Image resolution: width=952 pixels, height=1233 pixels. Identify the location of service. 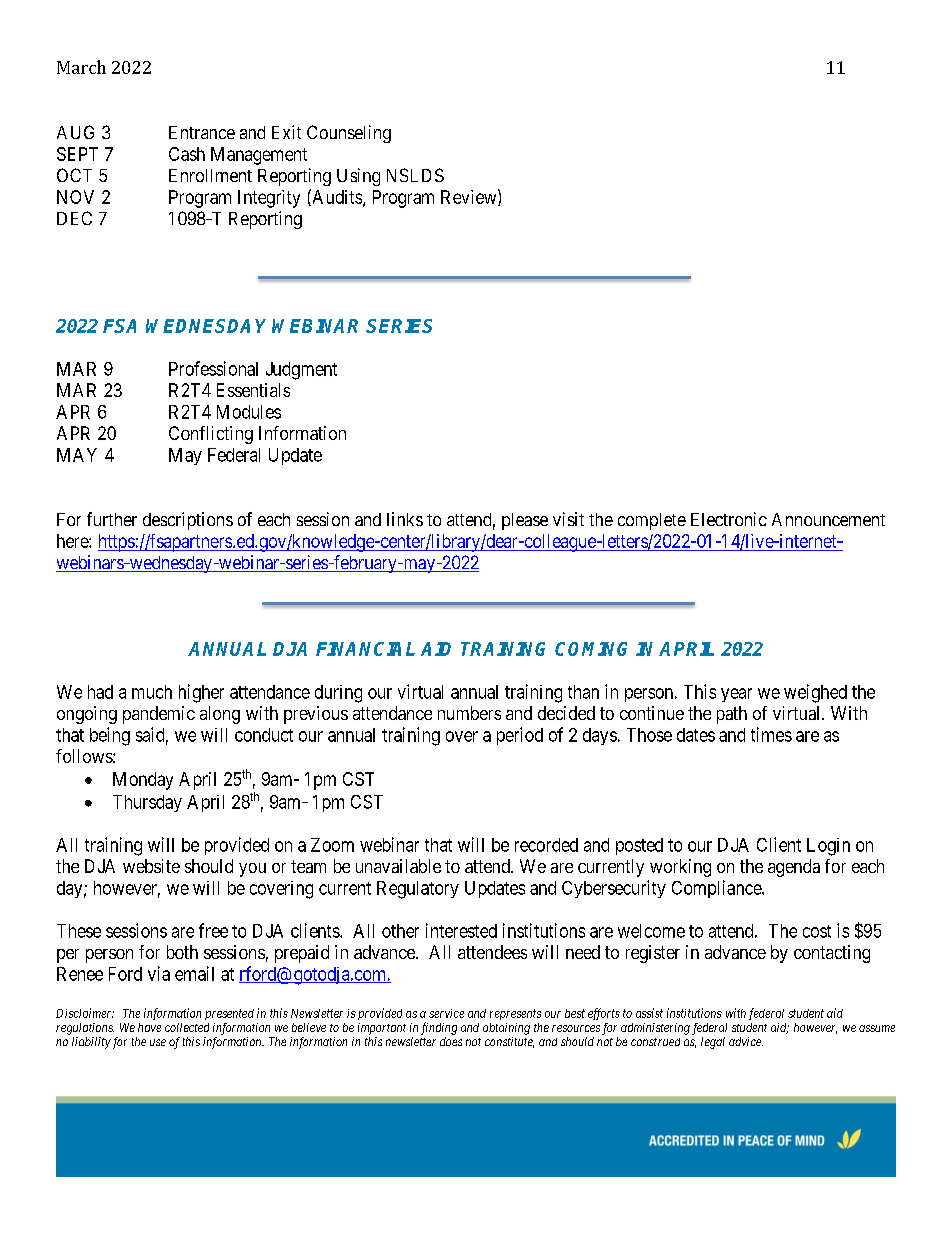
(446, 1013).
